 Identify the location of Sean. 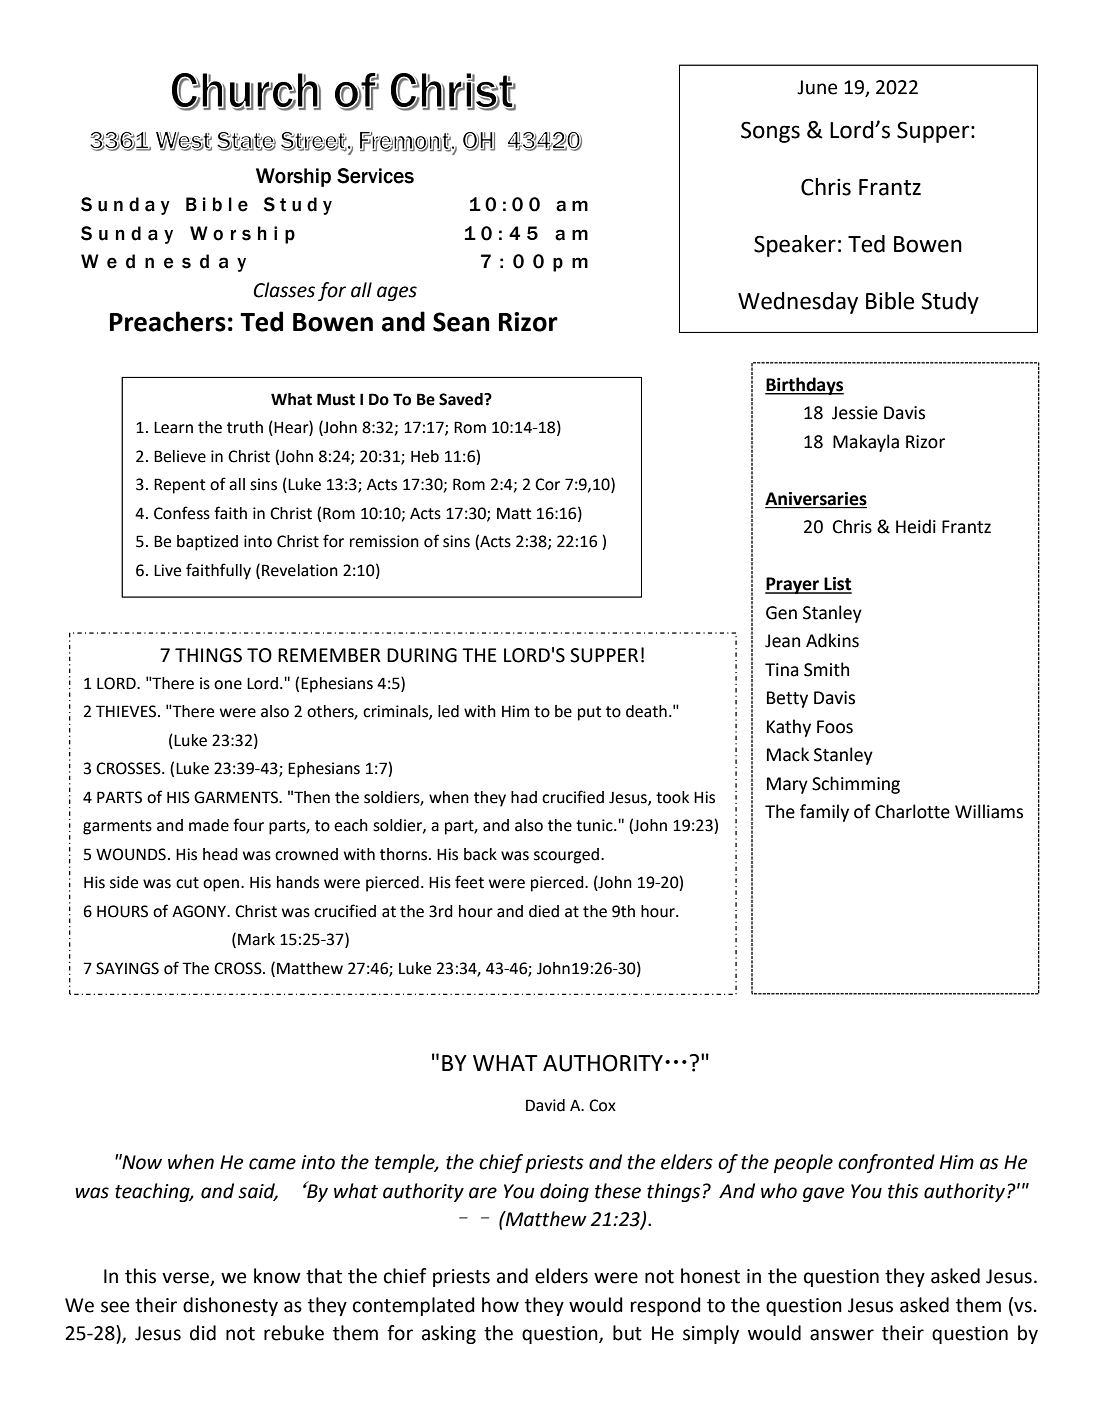
(461, 322).
